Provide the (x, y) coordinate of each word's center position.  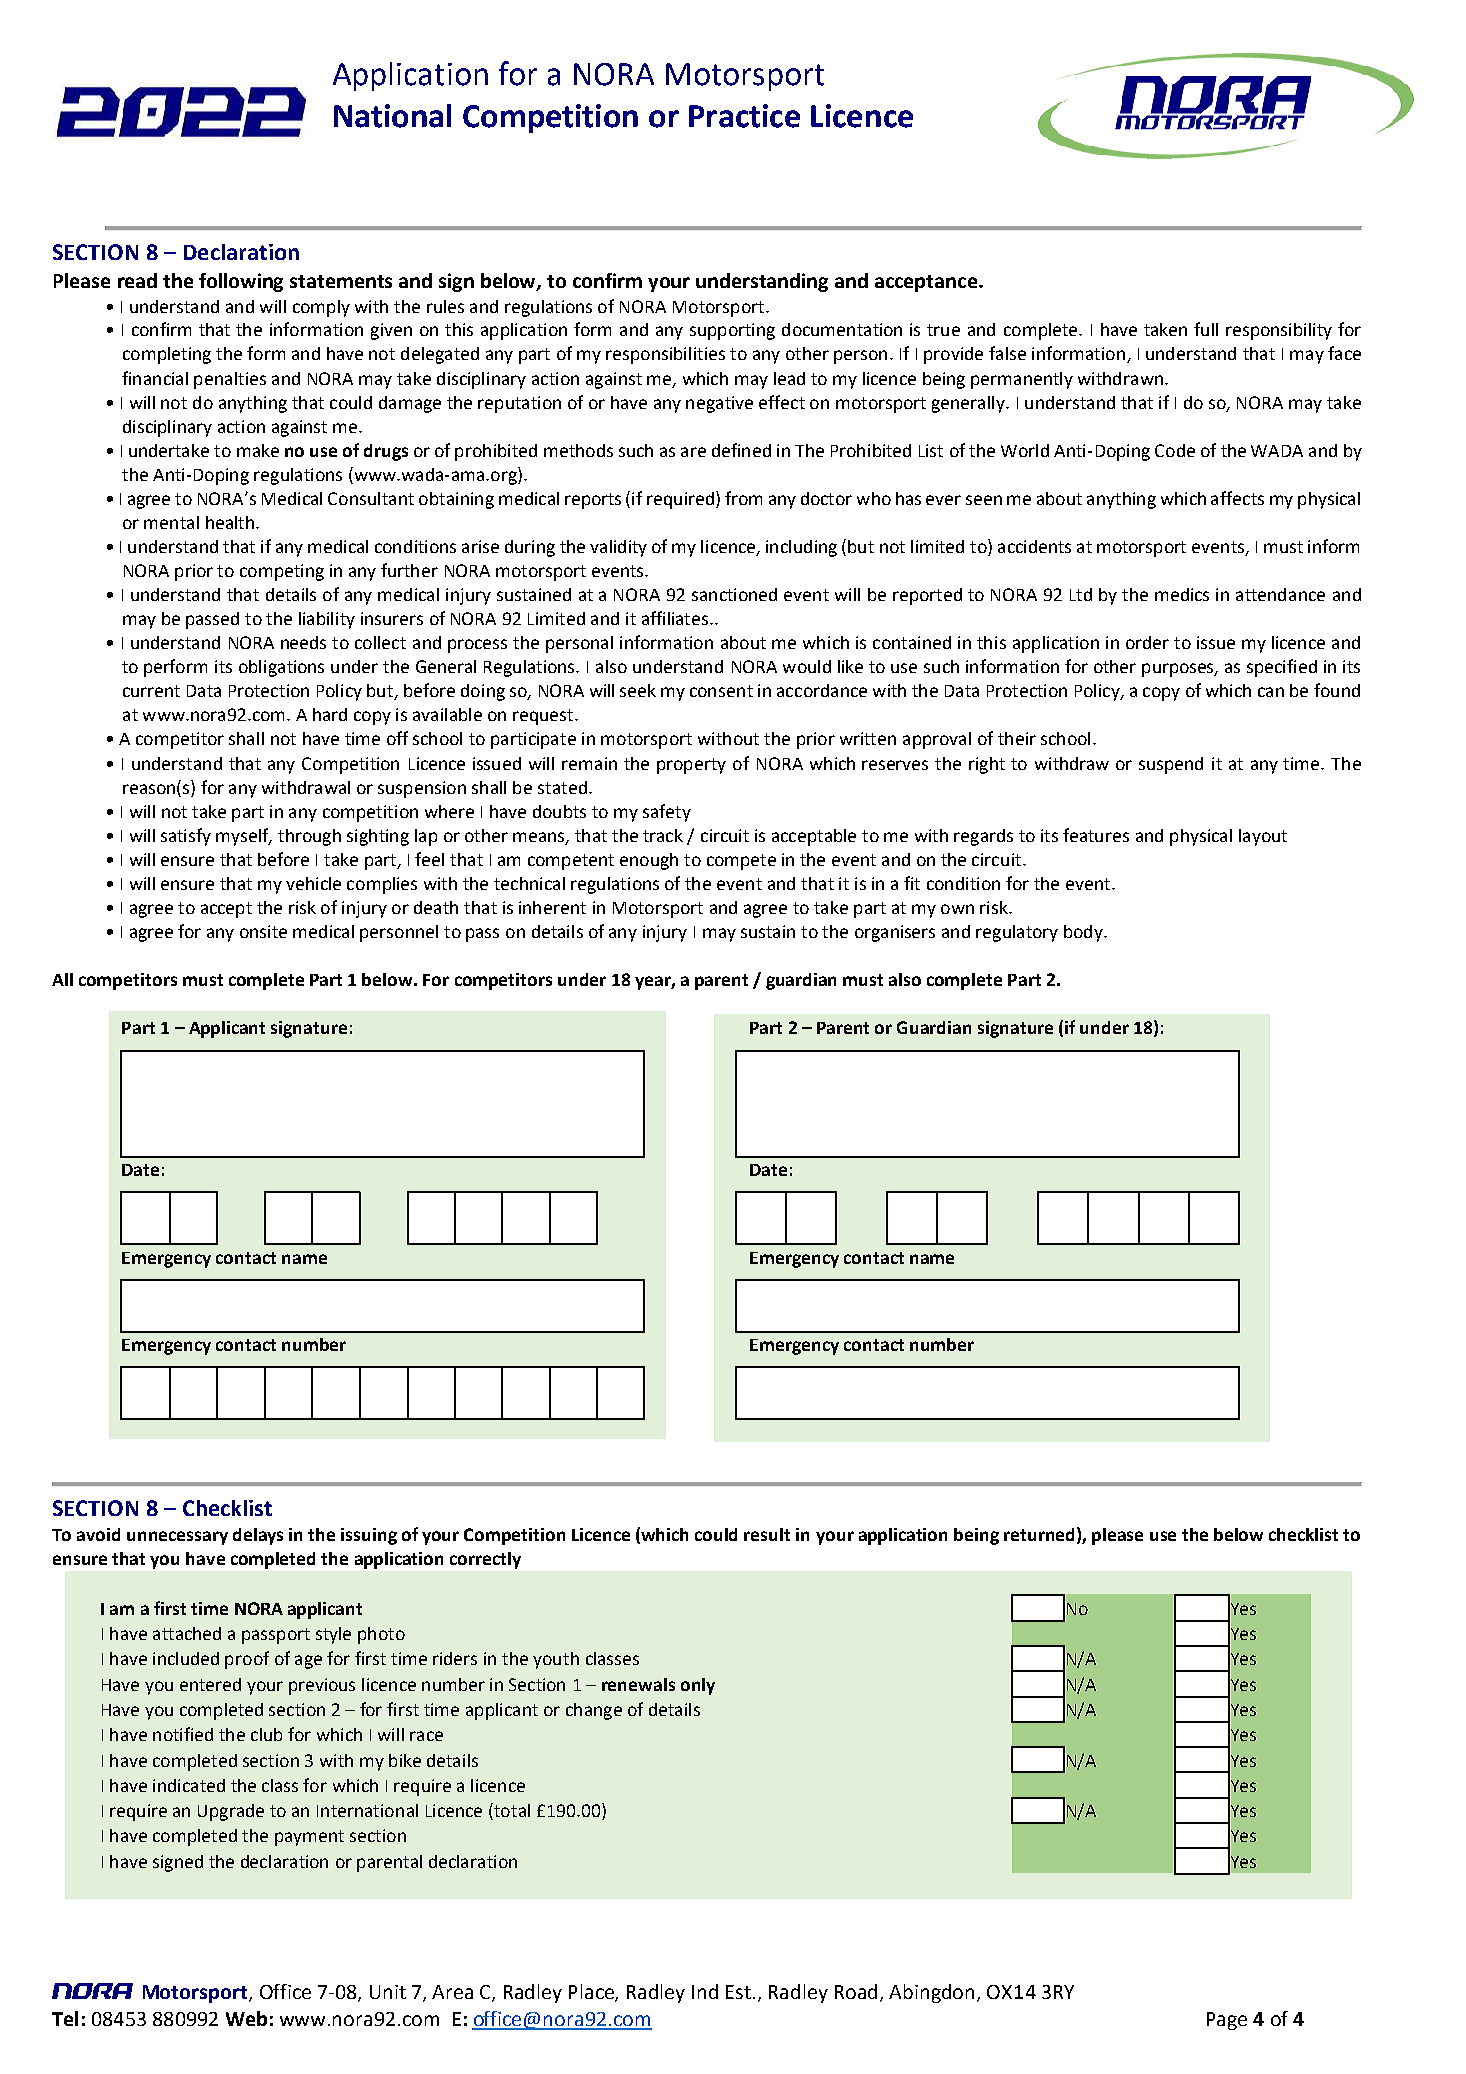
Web (246, 2018)
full (1206, 329)
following (241, 282)
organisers (895, 933)
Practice (744, 116)
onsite (263, 931)
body (1084, 933)
